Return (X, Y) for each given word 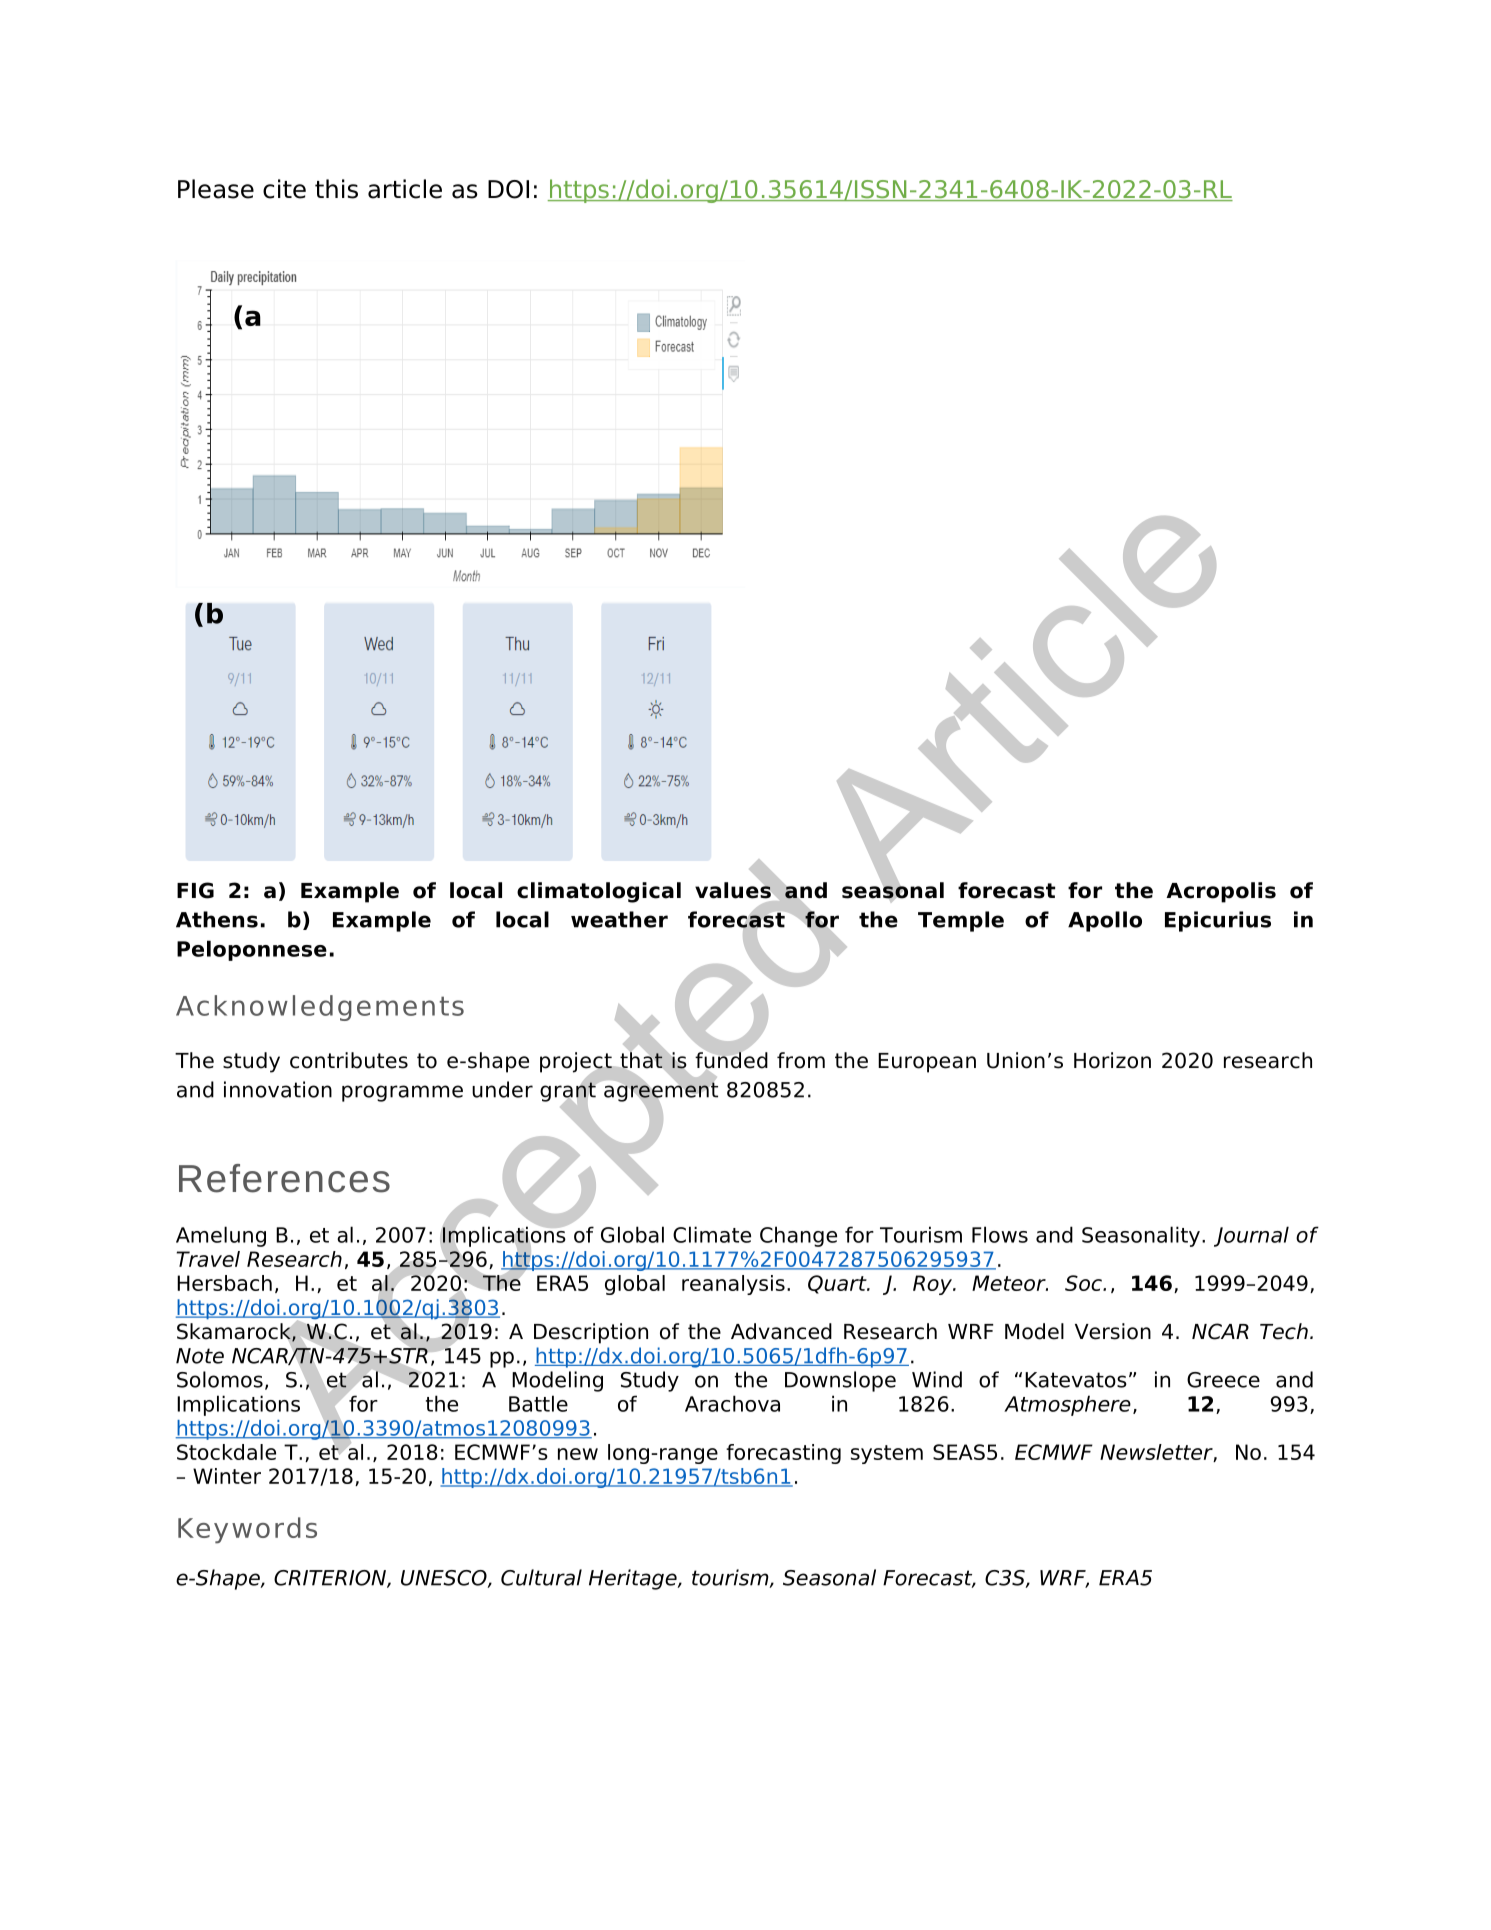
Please (216, 189)
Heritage (634, 1579)
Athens (217, 919)
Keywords (247, 1530)
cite (284, 189)
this (336, 189)
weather (619, 919)
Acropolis (1221, 892)
